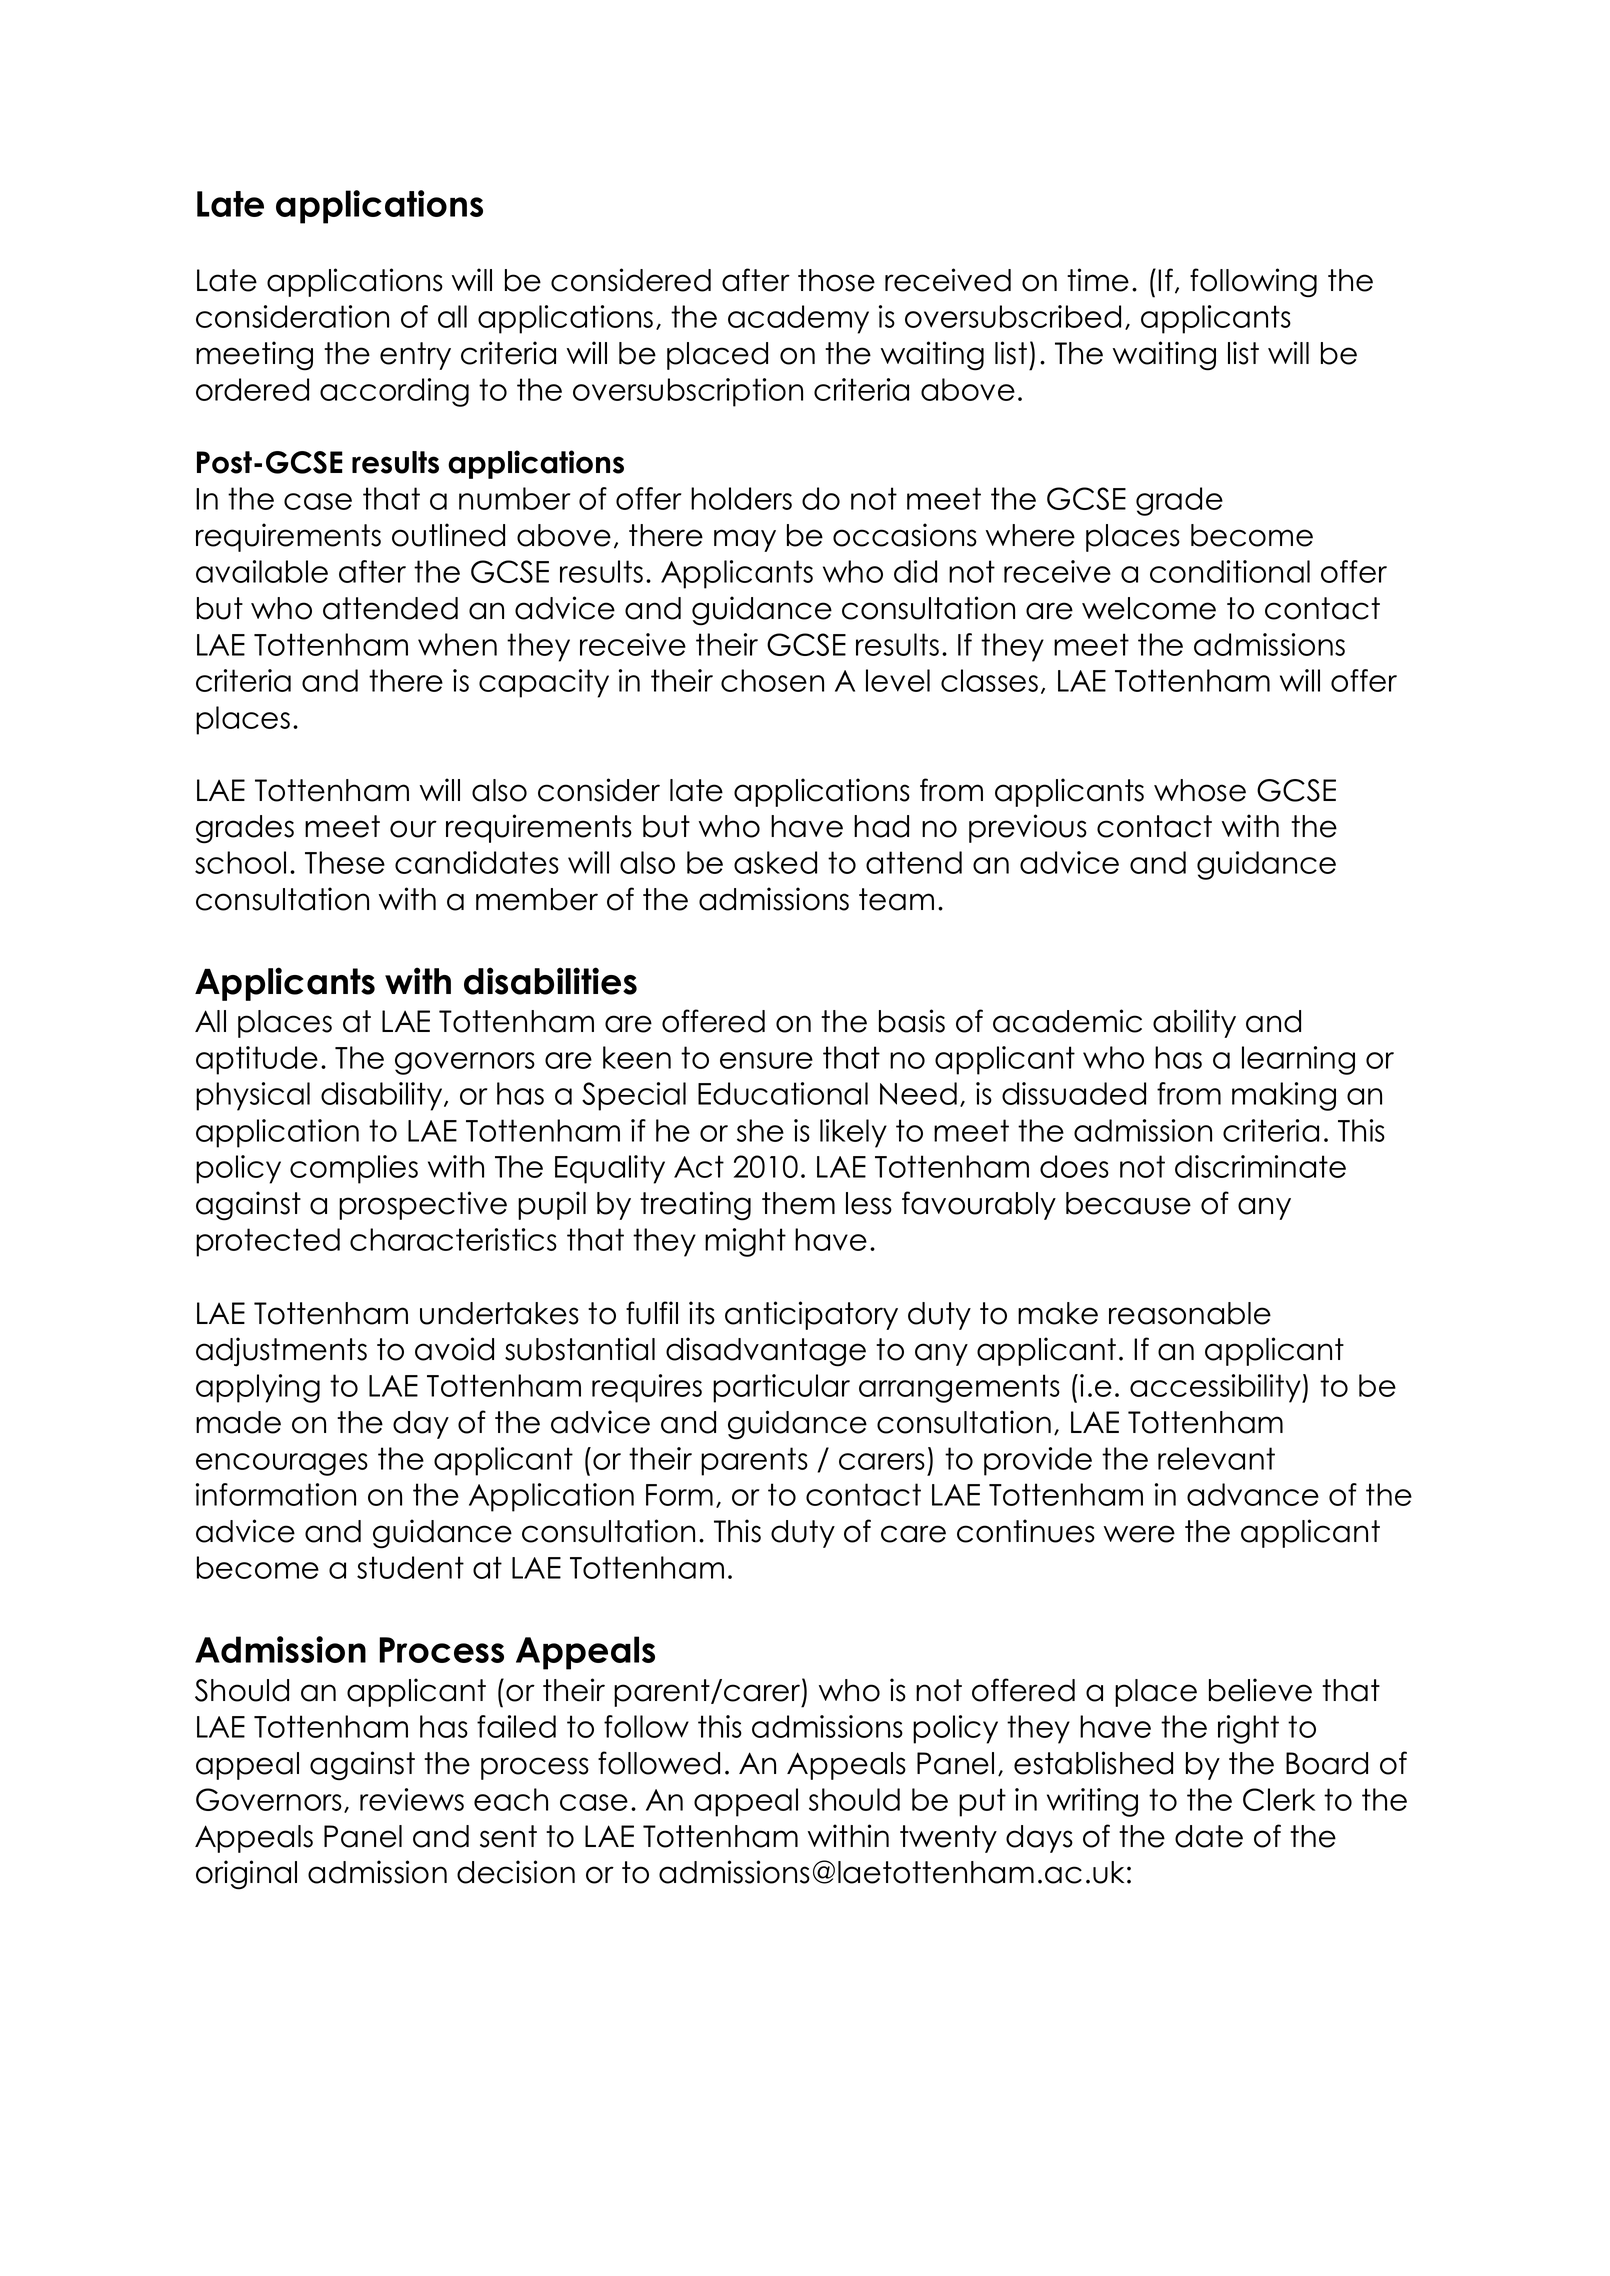 The height and width of the screenshot is (2276, 1610). Describe the element at coordinates (345, 862) in the screenshot. I see `These` at that location.
